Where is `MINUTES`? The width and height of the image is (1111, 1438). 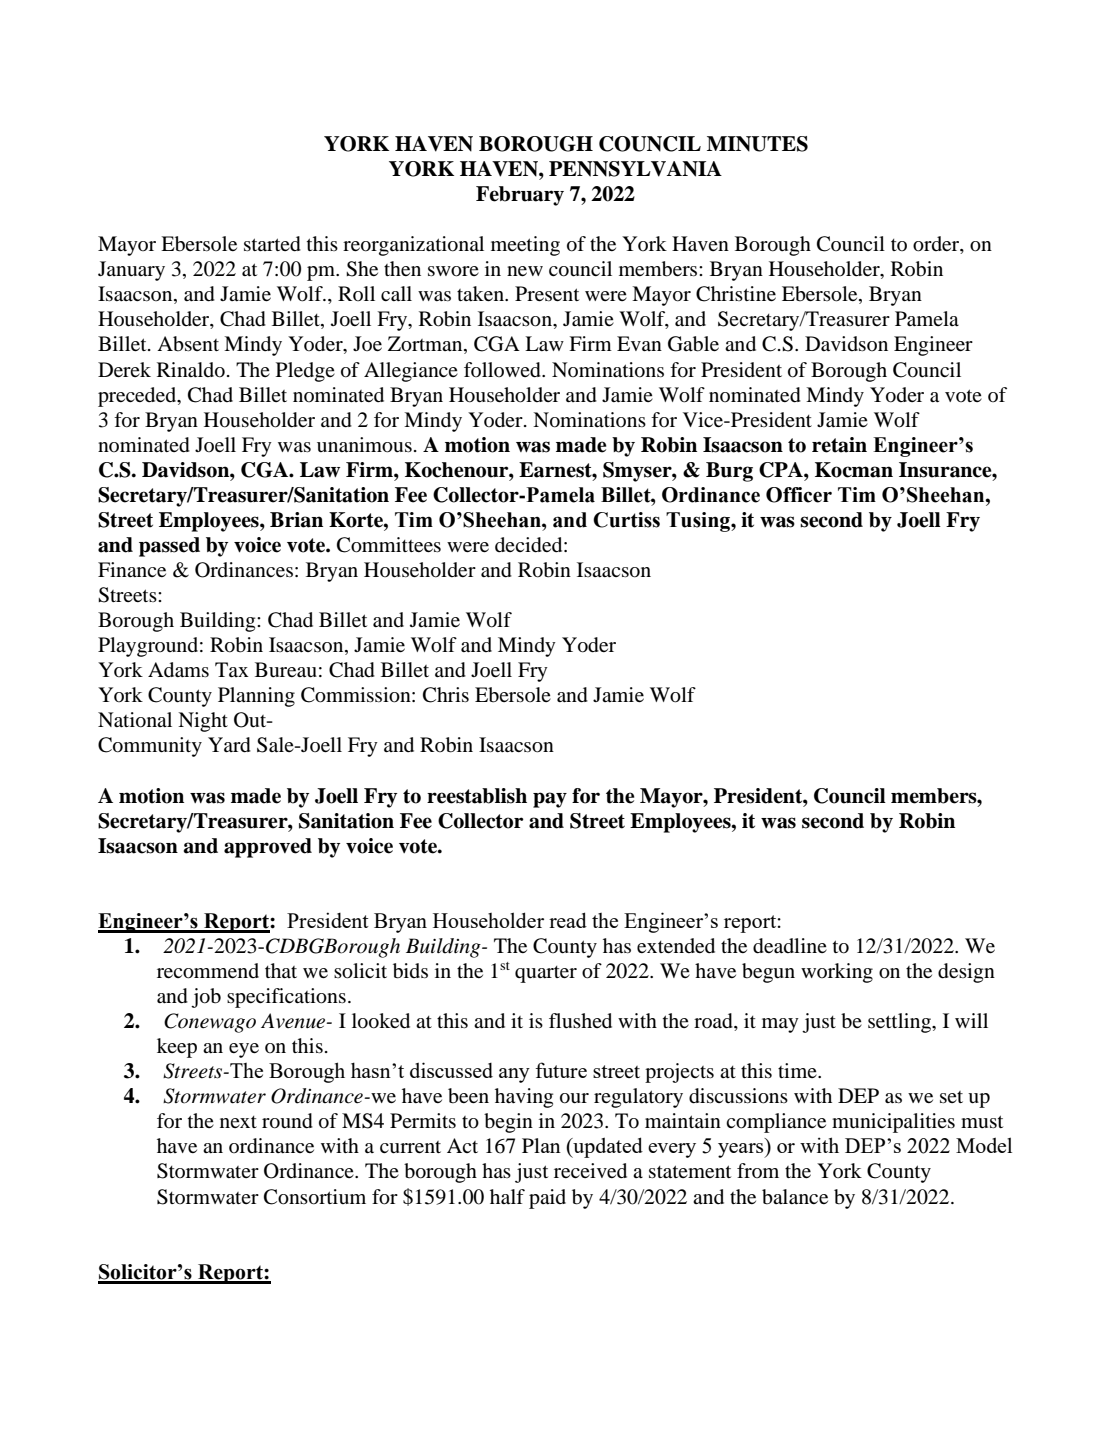
MINUTES is located at coordinates (757, 144).
